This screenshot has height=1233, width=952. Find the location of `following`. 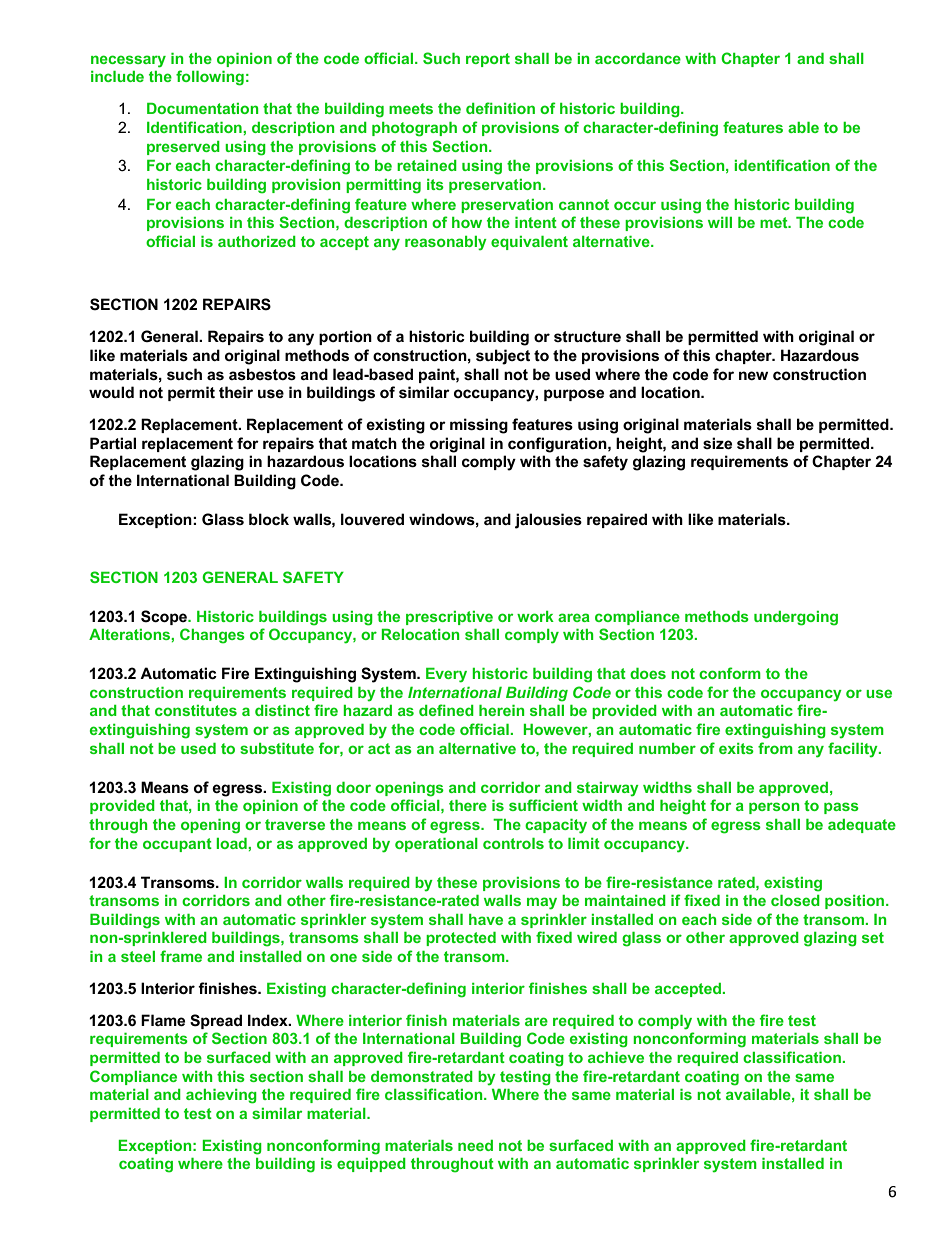

following is located at coordinates (210, 78).
